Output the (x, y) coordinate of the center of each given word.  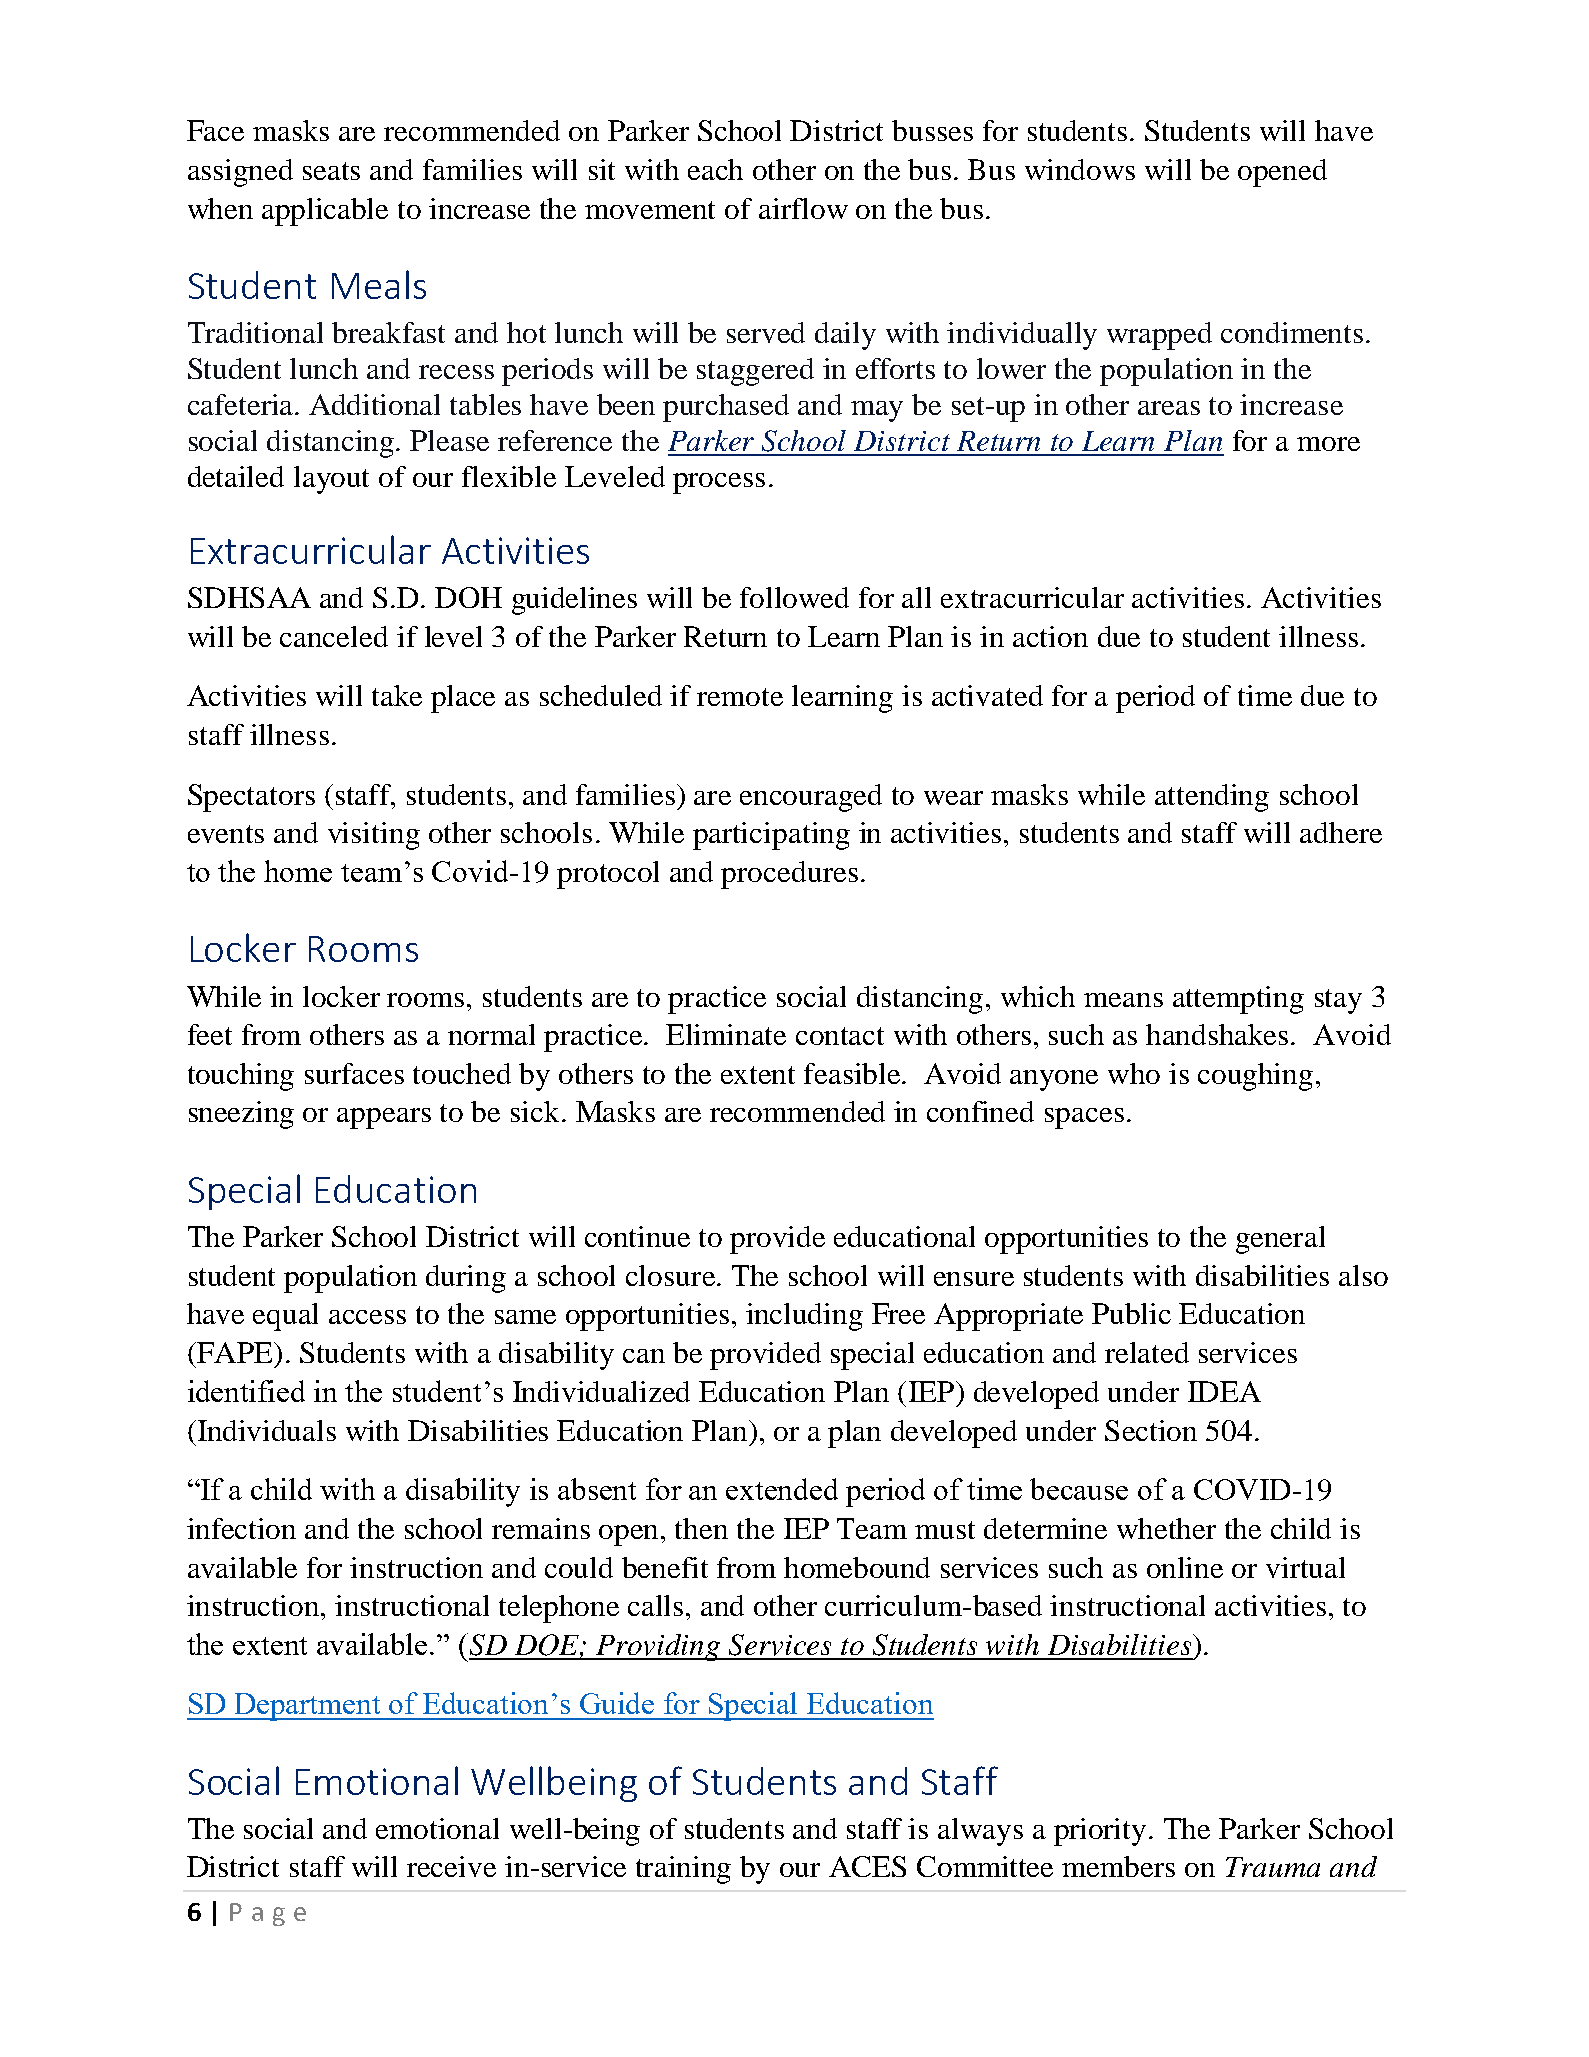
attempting (1238, 1000)
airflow (803, 208)
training (683, 1870)
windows (1080, 169)
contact (840, 1036)
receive (451, 1866)
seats (331, 171)
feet (210, 1034)
